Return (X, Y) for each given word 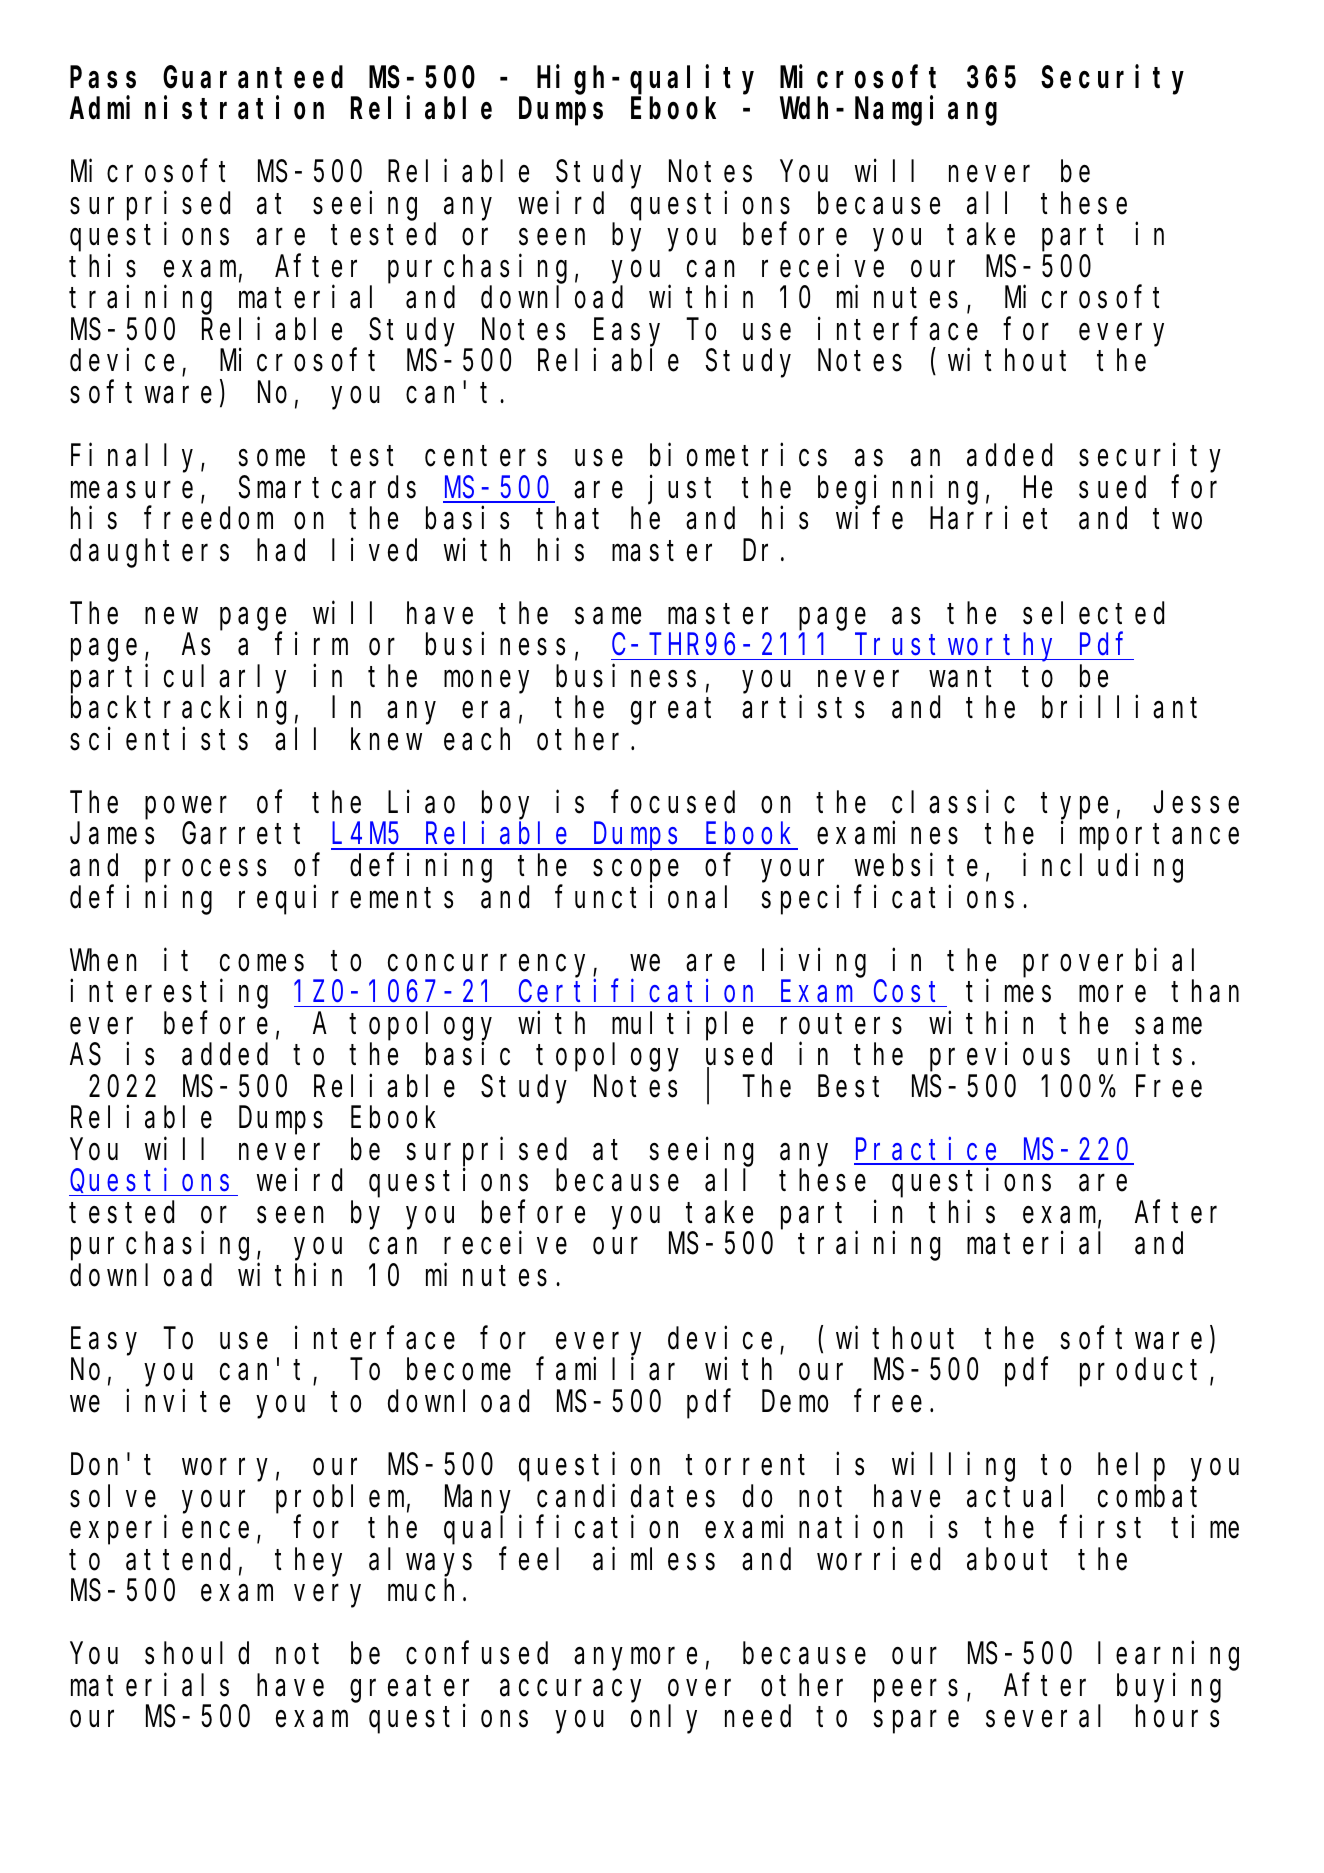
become (459, 1370)
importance (1150, 836)
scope (636, 871)
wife (869, 518)
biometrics (738, 455)
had (281, 550)
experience (159, 1530)
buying (1169, 1688)
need (758, 1717)
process (205, 871)
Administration (197, 108)
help (1131, 1468)
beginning (898, 490)
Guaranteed (253, 77)
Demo (795, 1403)
